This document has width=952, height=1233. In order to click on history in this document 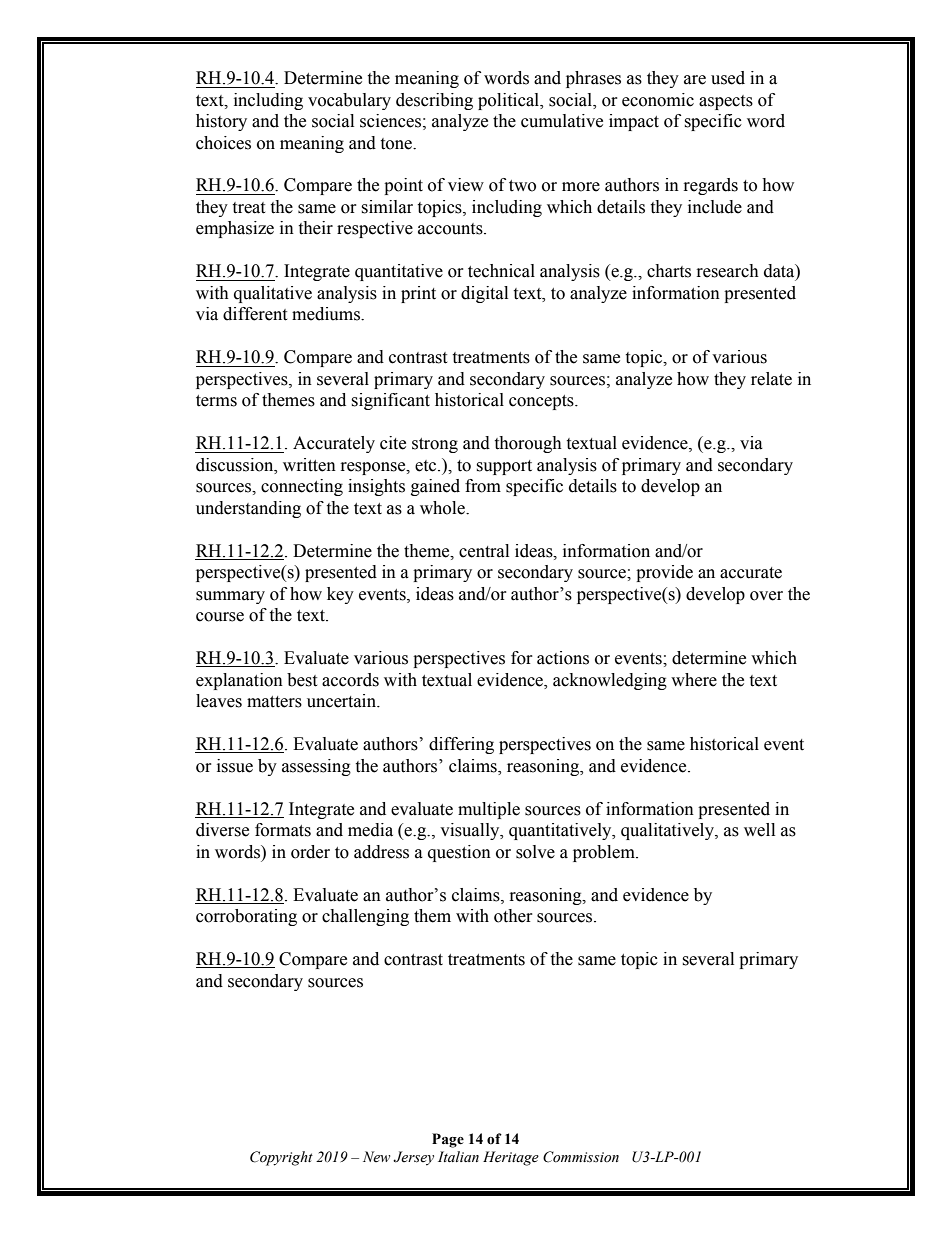, I will do `click(221, 122)`.
